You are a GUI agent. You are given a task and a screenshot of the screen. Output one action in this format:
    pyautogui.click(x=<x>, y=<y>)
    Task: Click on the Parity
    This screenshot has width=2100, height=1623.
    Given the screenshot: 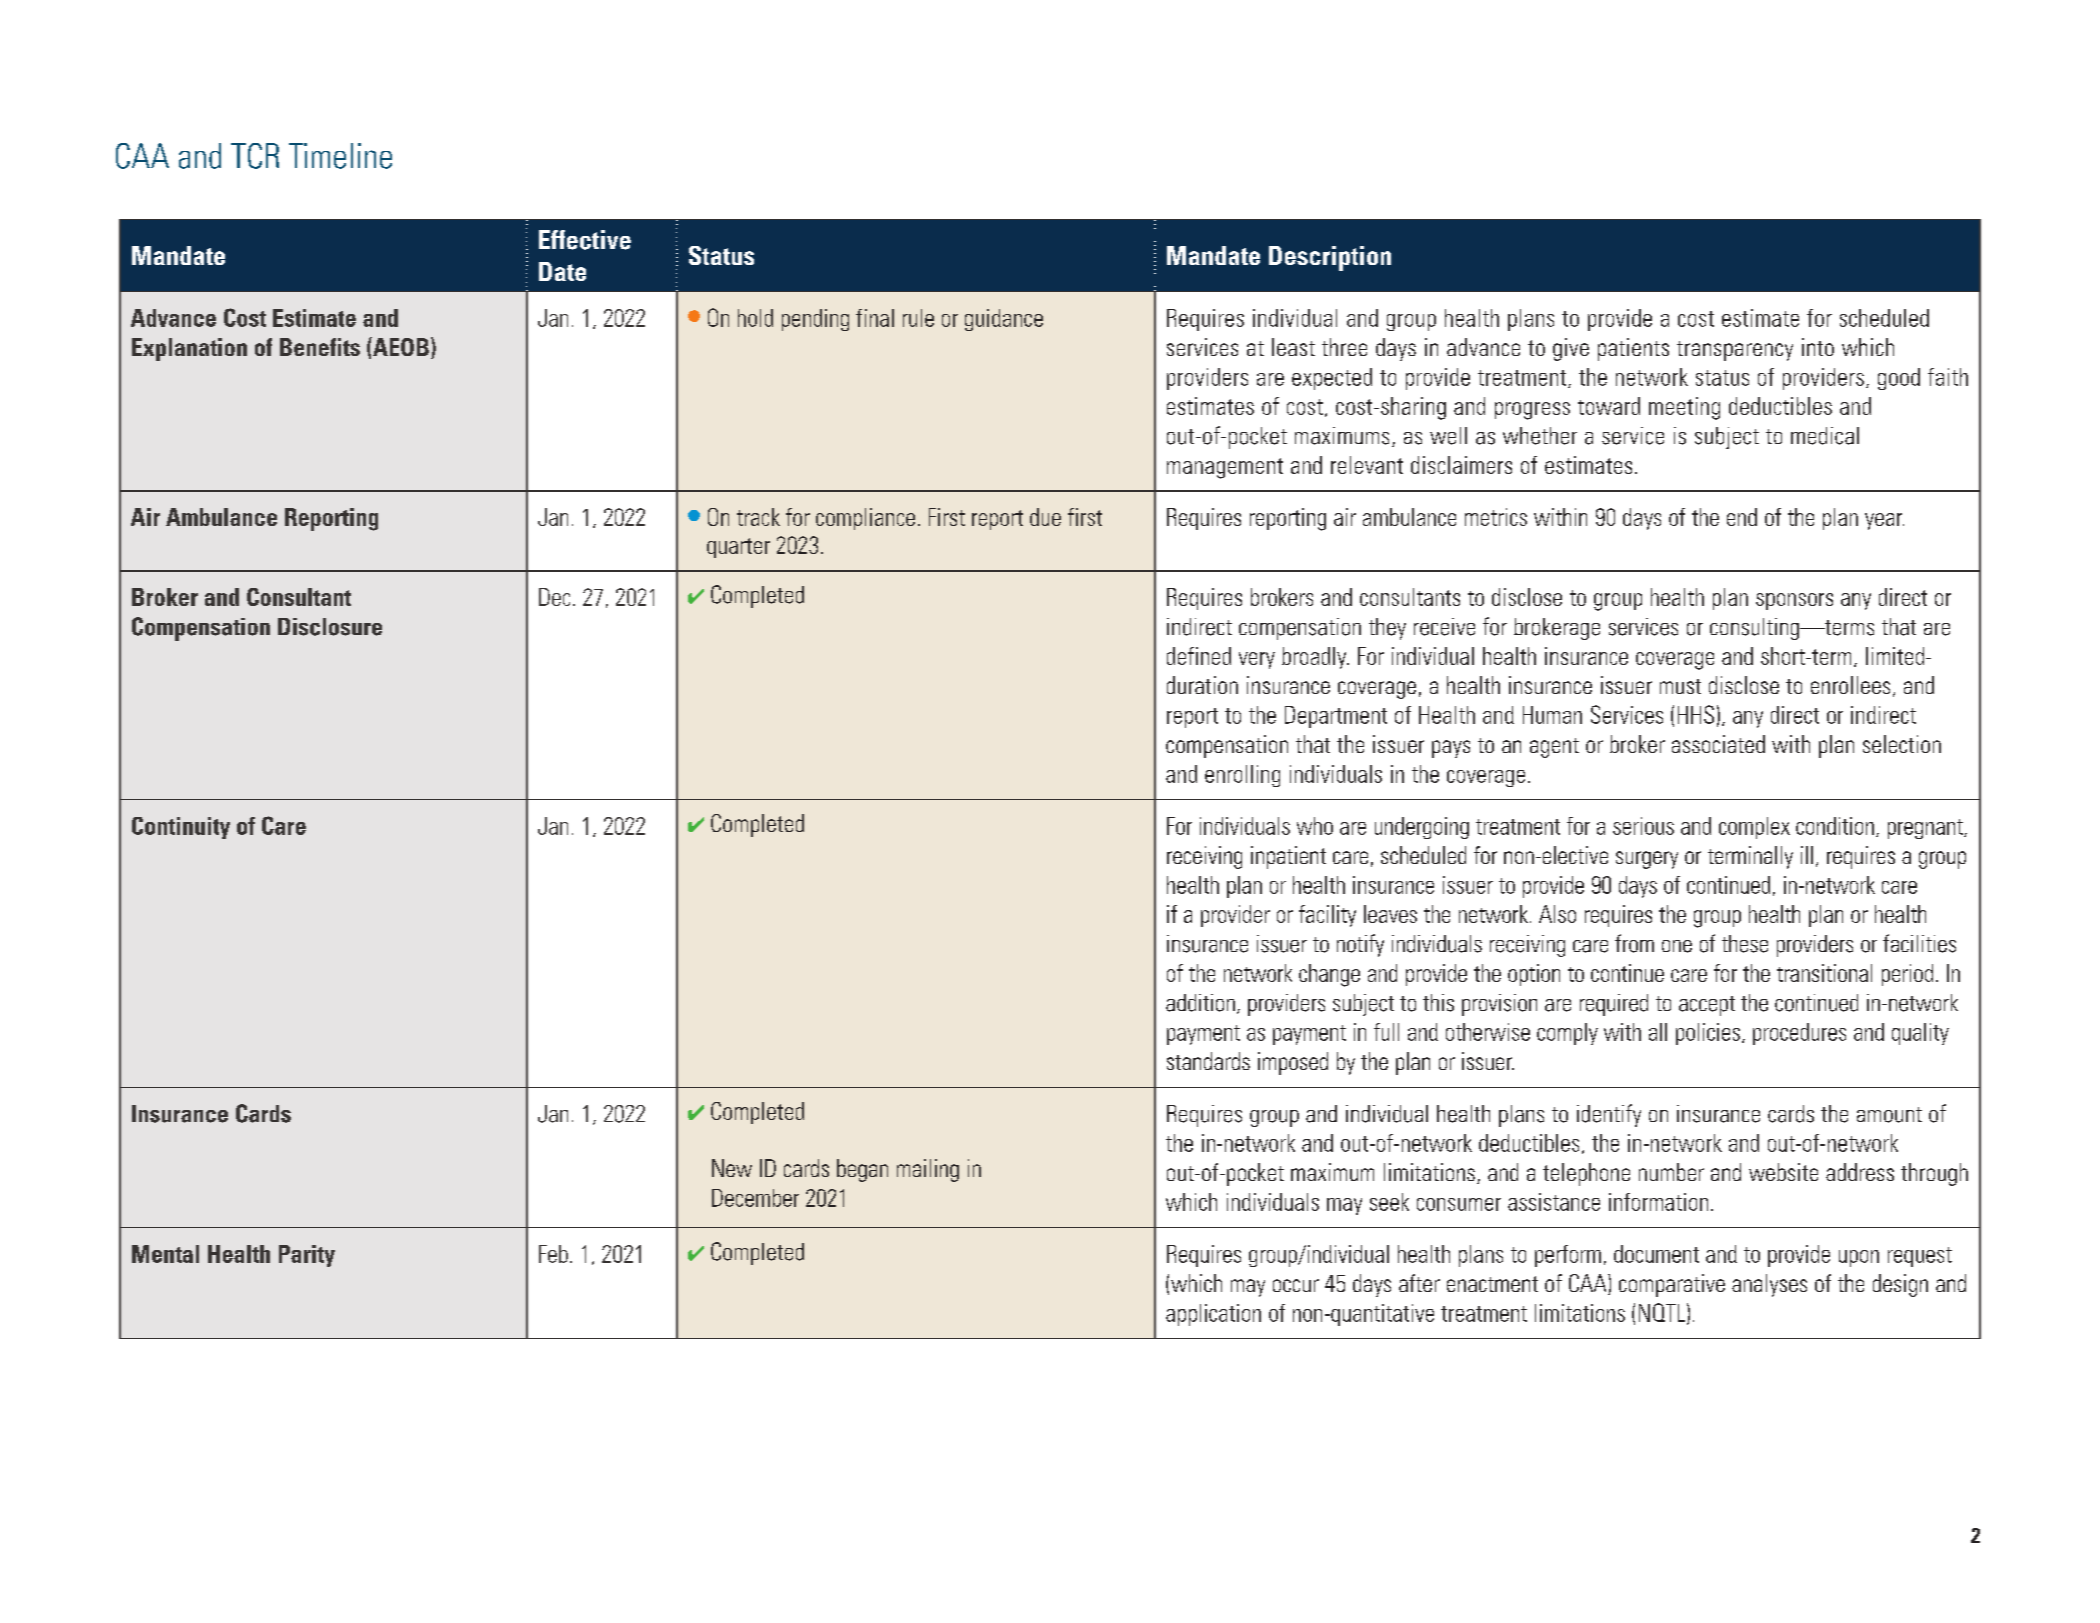 What is the action you would take?
    pyautogui.click(x=307, y=1256)
